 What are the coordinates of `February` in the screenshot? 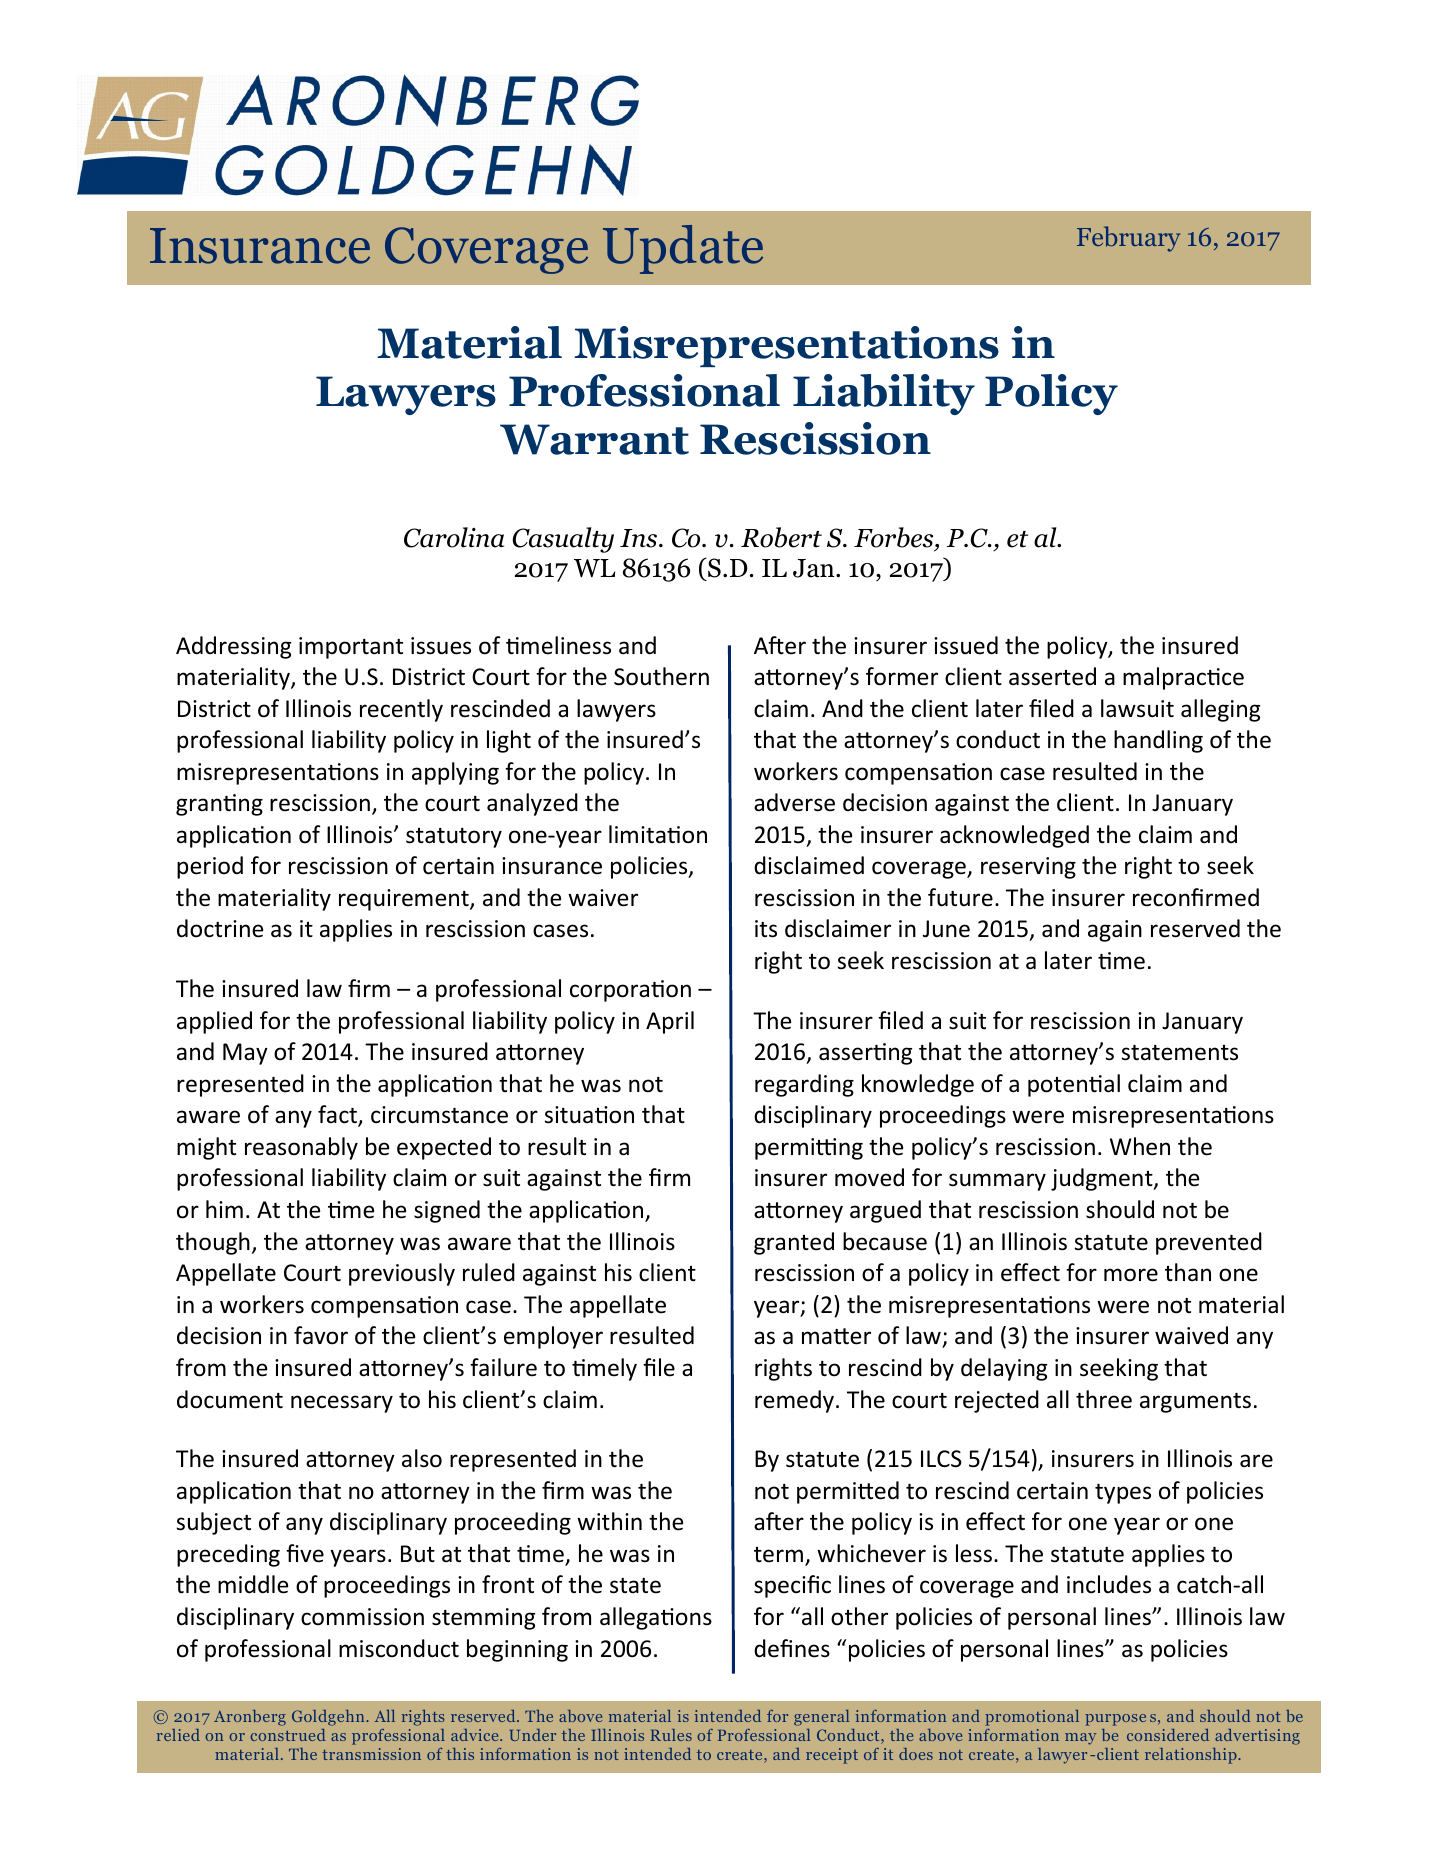 It's located at (1128, 239).
